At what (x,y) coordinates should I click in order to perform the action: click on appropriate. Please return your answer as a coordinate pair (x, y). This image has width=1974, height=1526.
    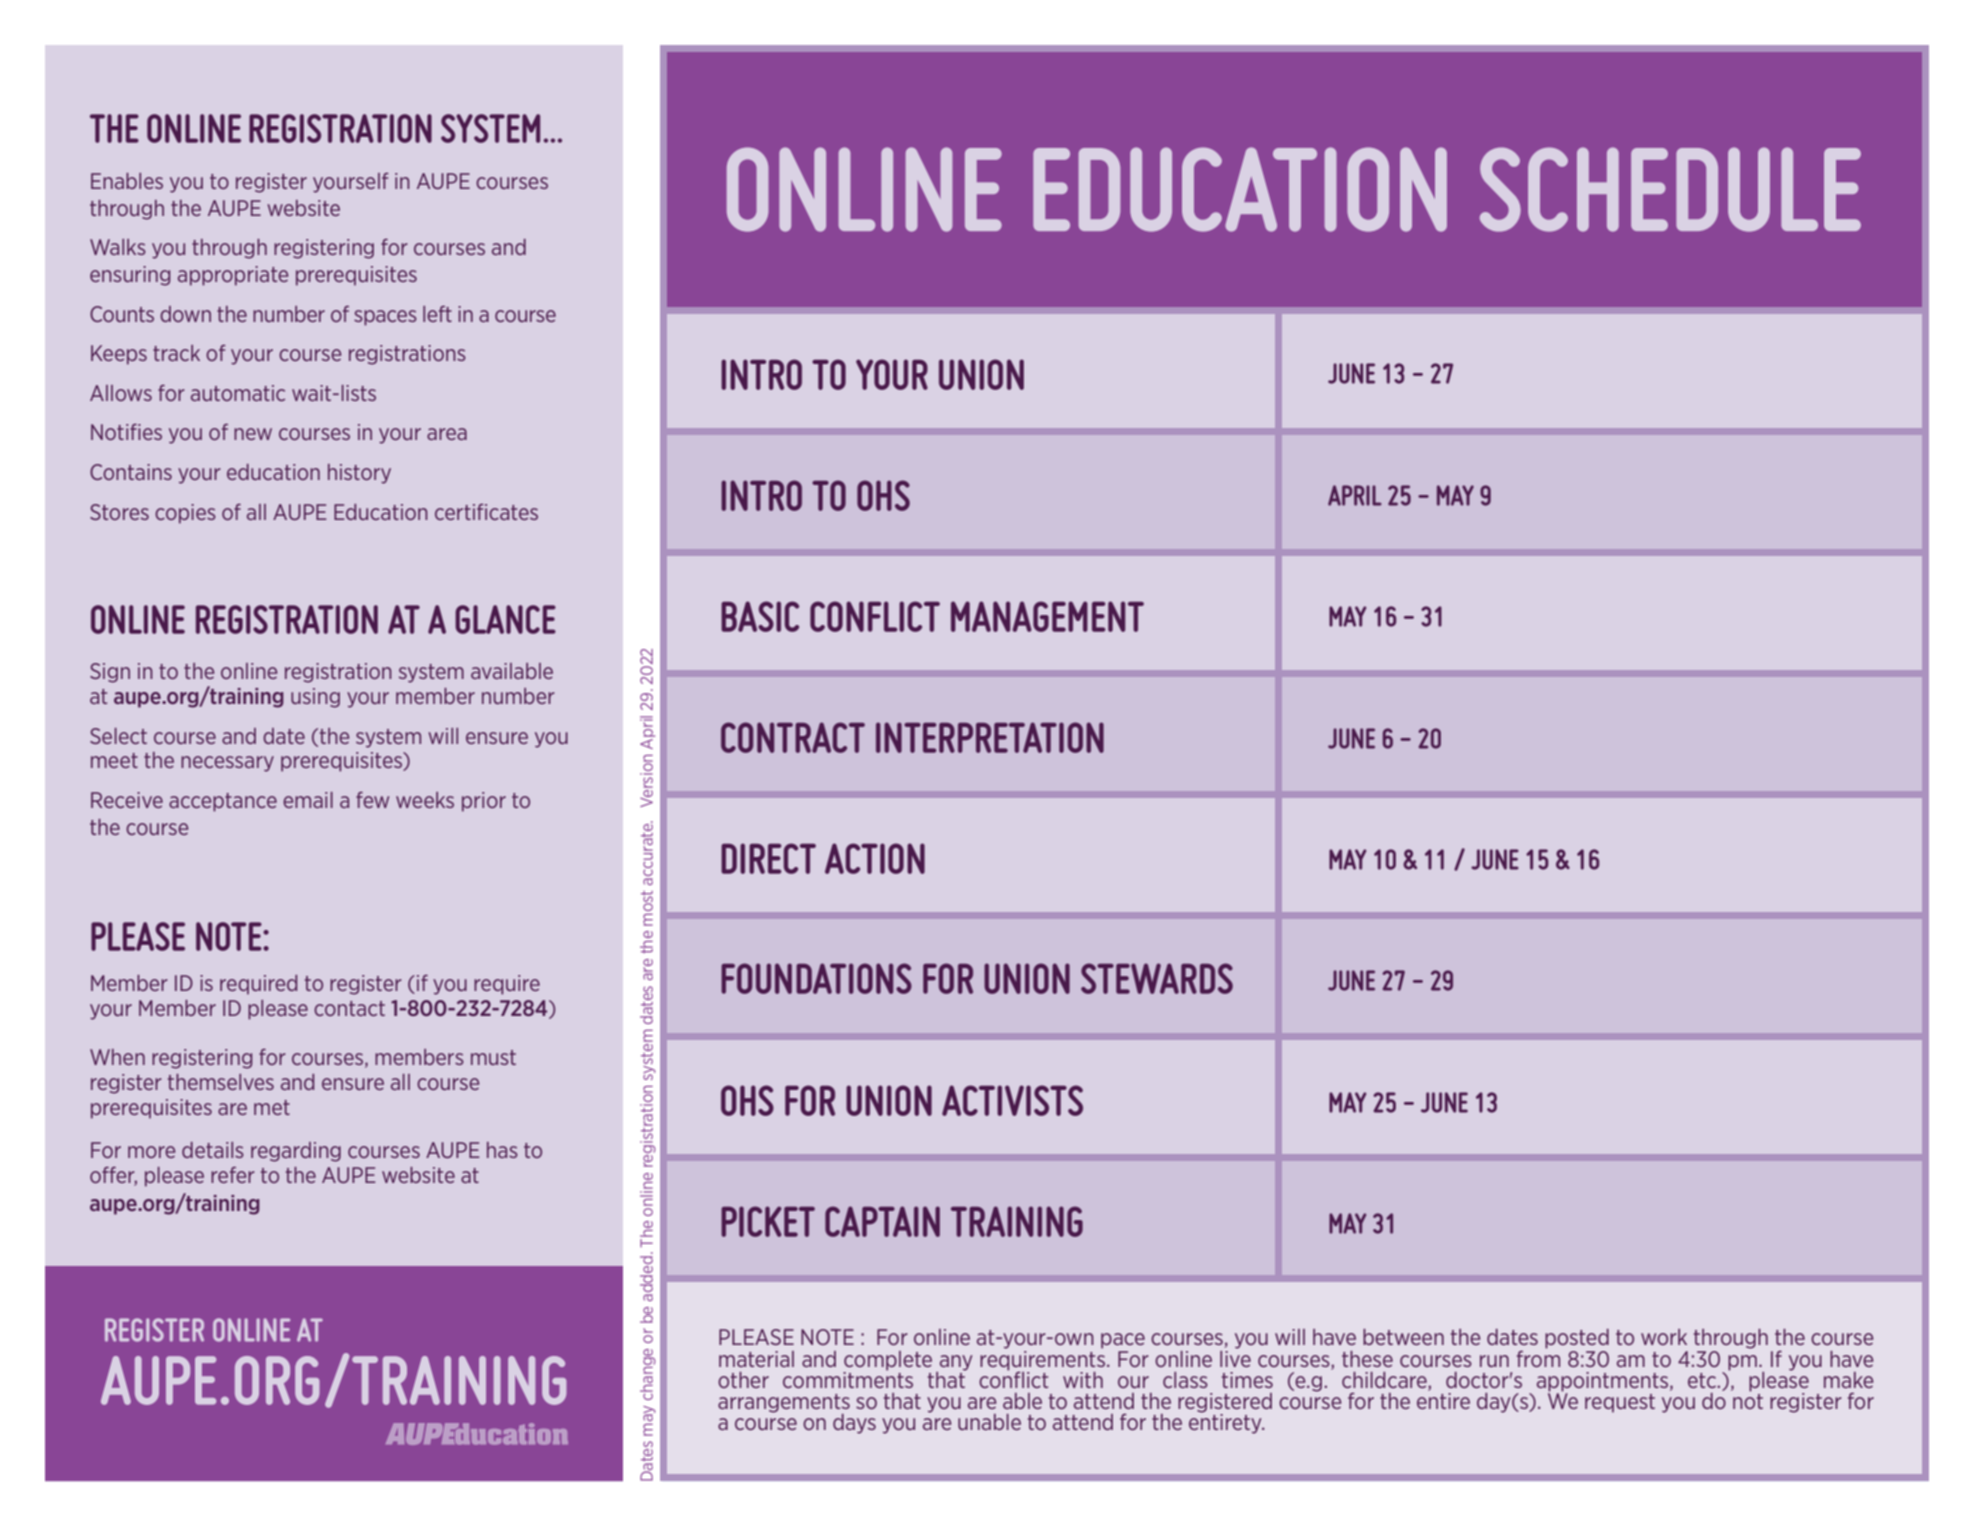
    Looking at the image, I should click on (233, 276).
